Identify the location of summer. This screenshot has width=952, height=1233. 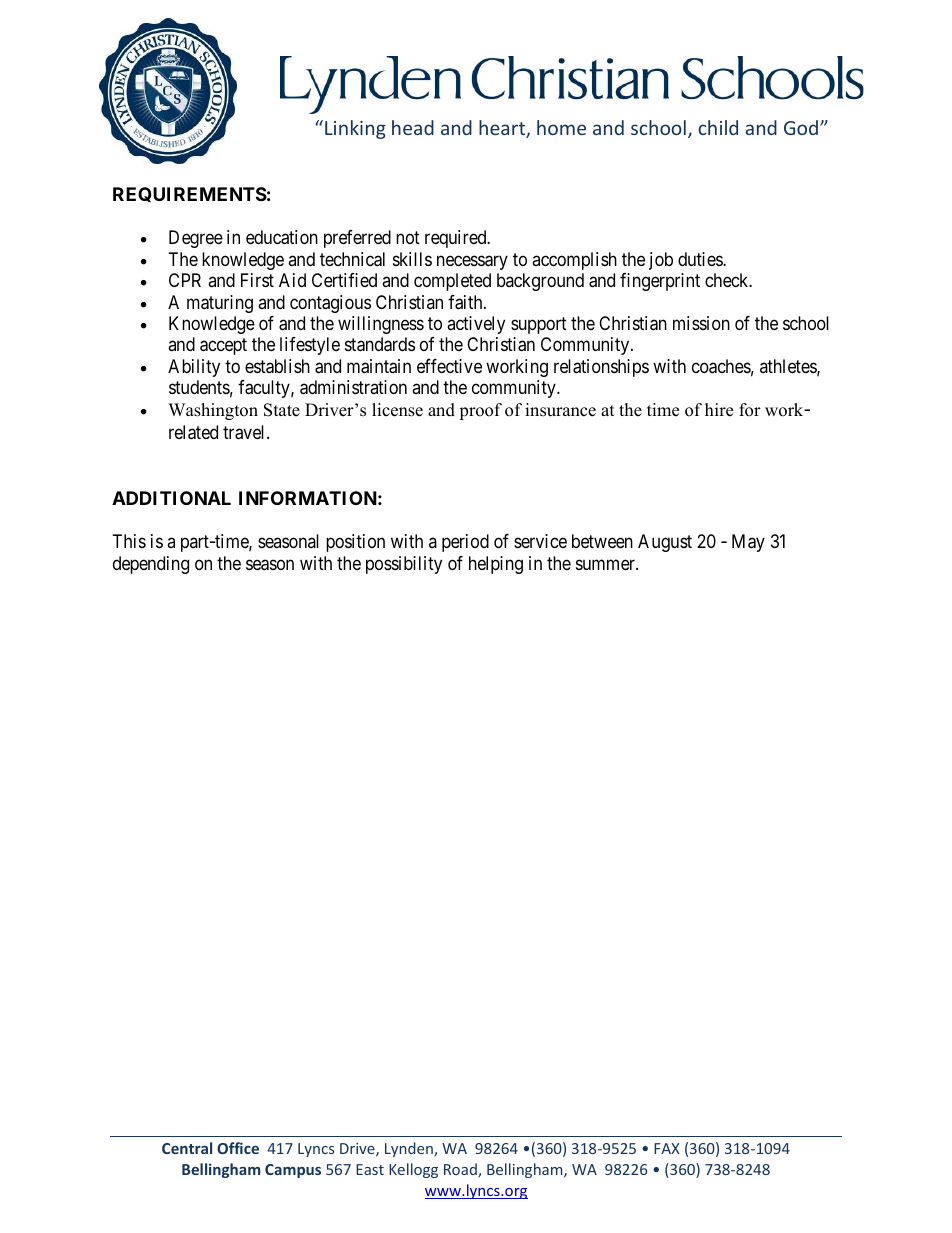
(607, 564).
